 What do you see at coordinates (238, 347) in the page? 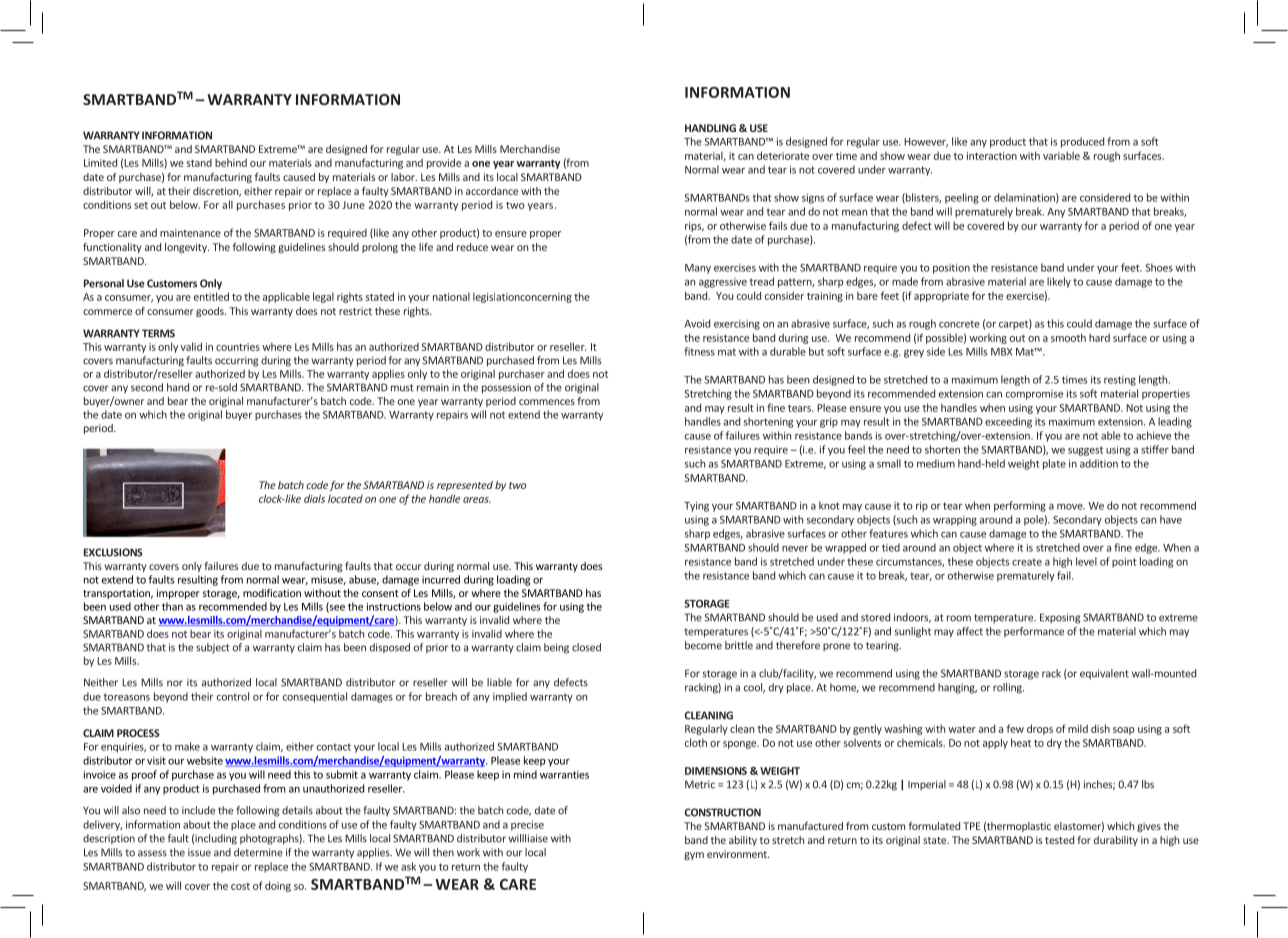
I see `countries` at bounding box center [238, 347].
